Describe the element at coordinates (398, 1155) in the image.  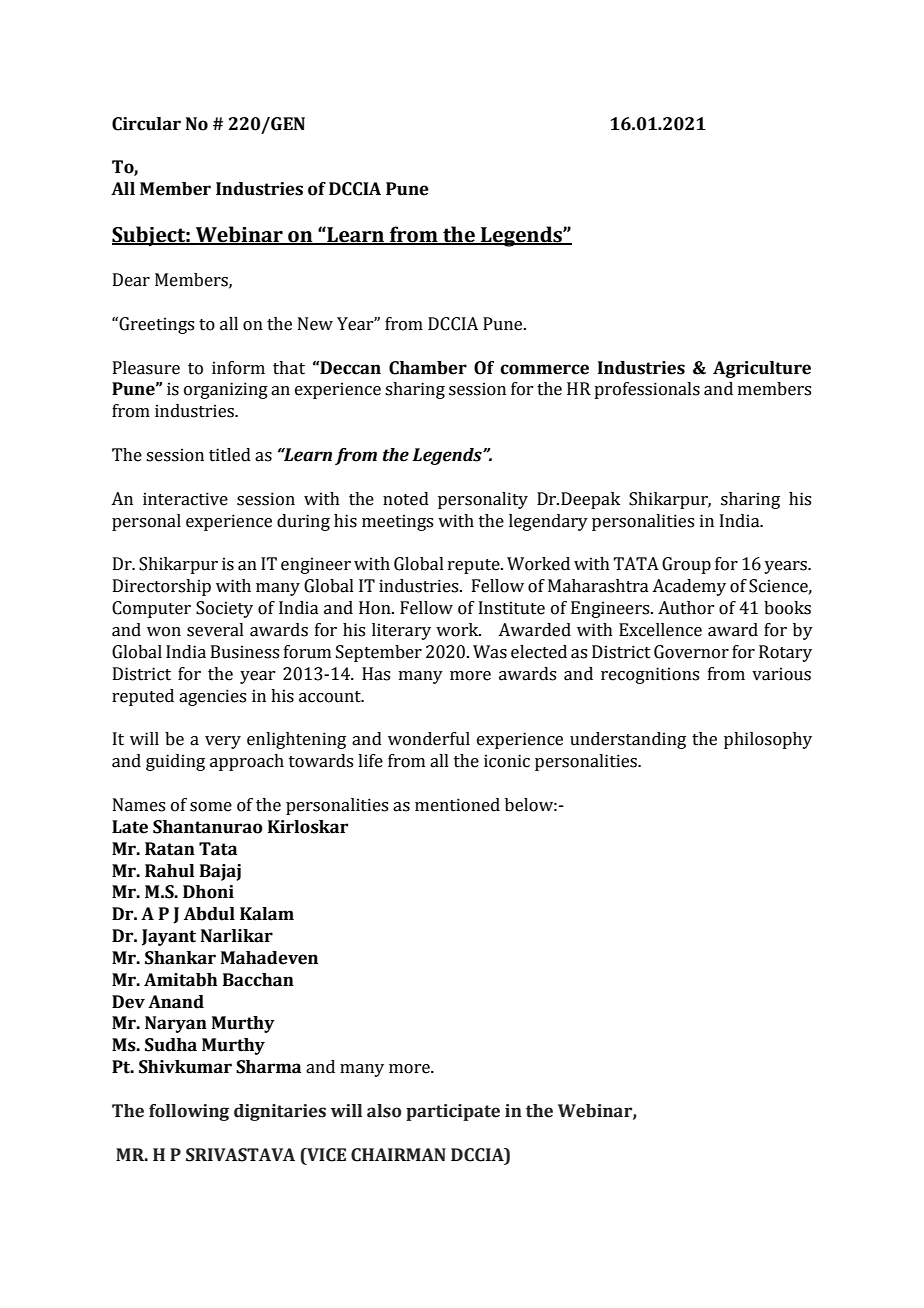
I see `CHAIRMAN` at that location.
